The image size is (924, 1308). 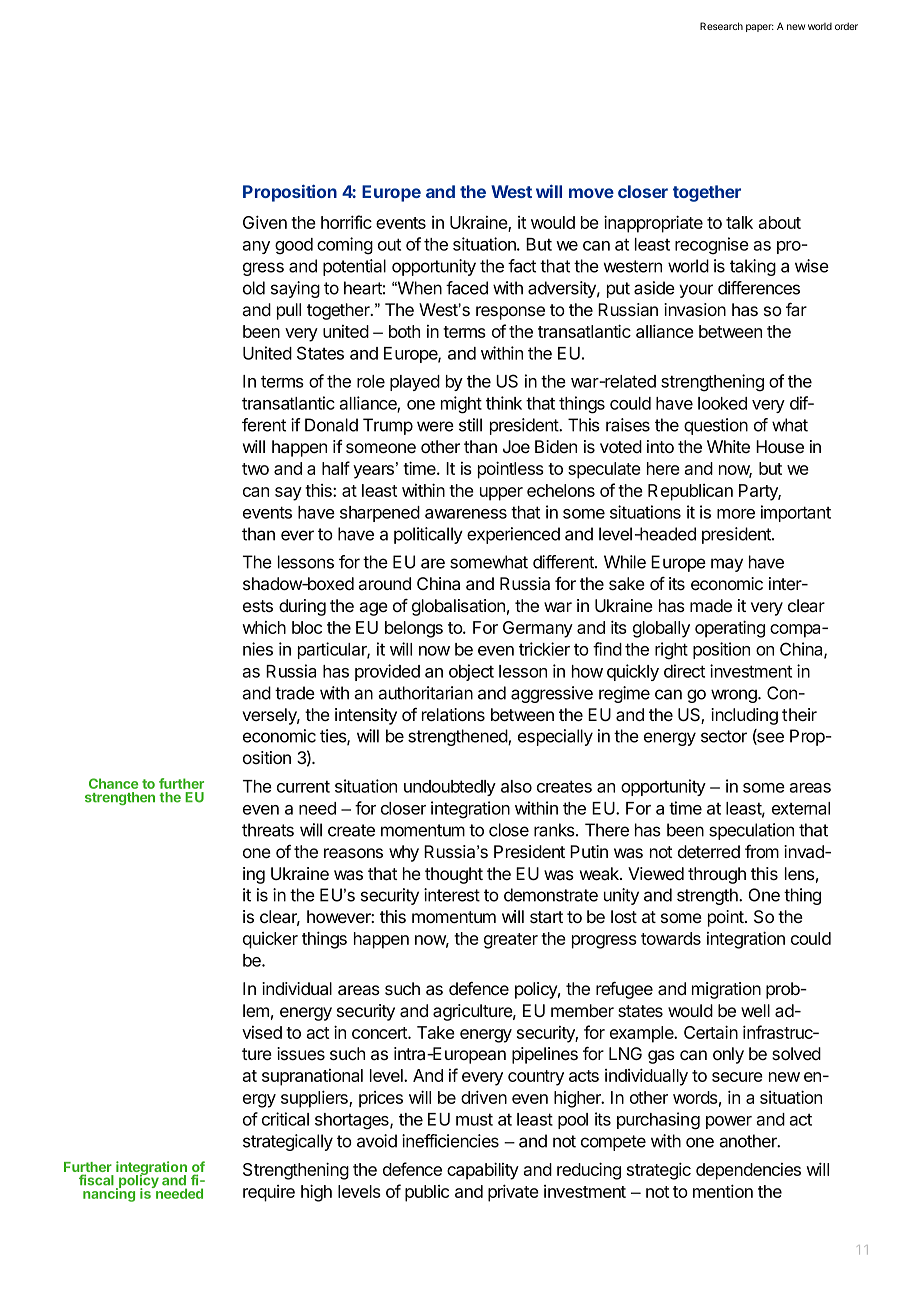 What do you see at coordinates (113, 783) in the page?
I see `Chance` at bounding box center [113, 783].
